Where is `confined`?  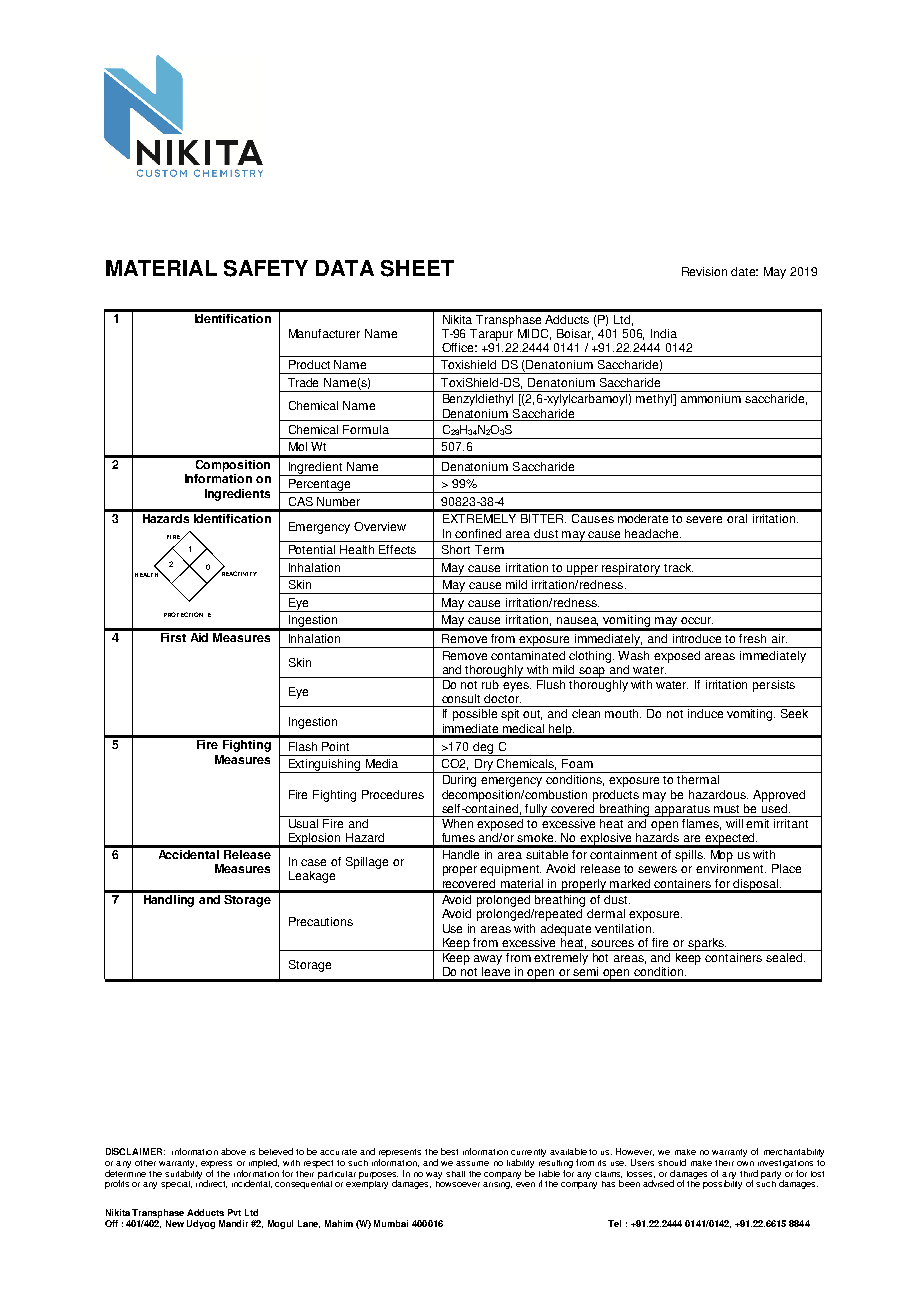
confined is located at coordinates (478, 533).
